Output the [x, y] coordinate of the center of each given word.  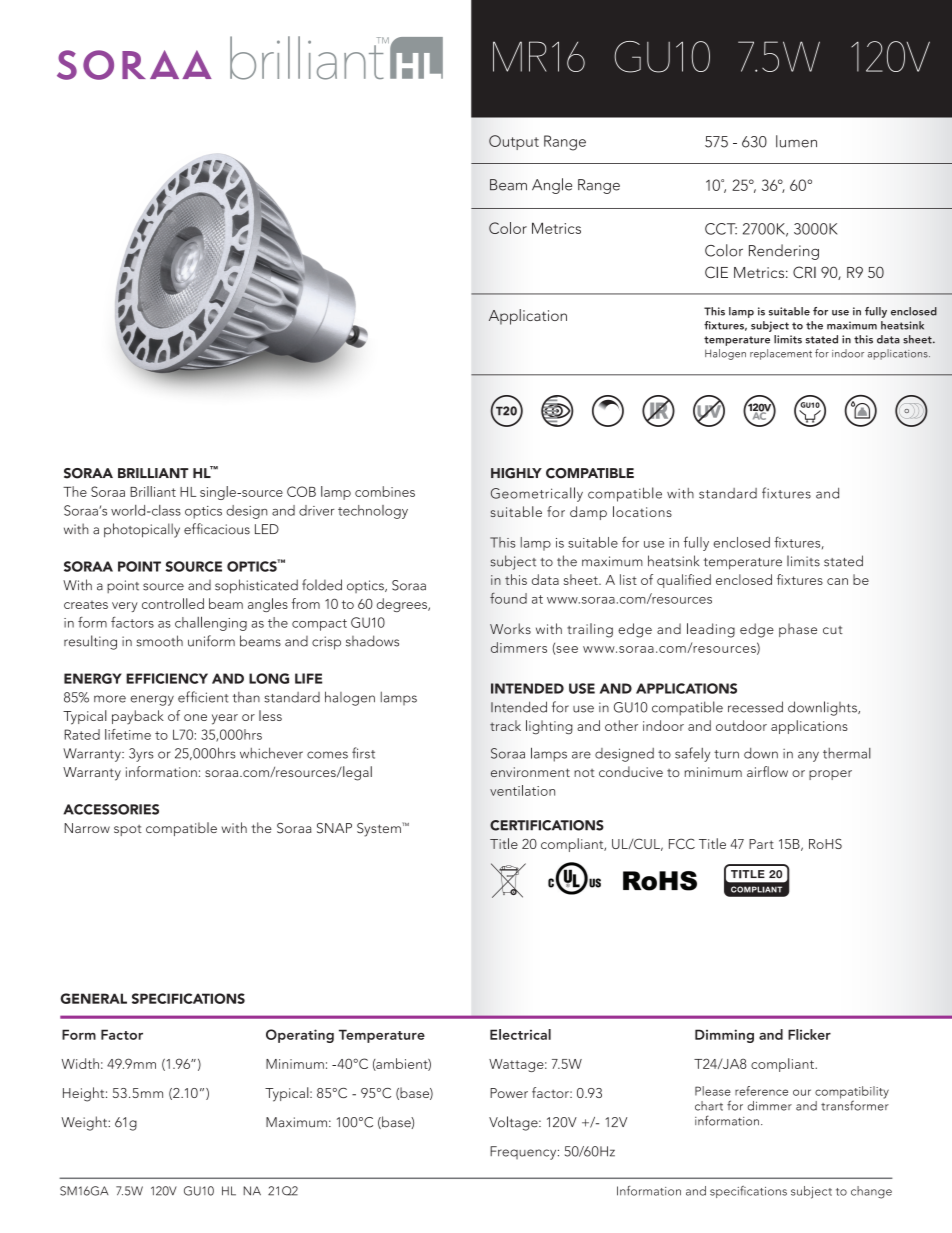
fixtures [786, 493]
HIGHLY [516, 473]
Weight [85, 1123]
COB [301, 491]
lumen [796, 141]
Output [514, 142]
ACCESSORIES [111, 809]
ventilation [522, 790]
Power [509, 1093]
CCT [721, 229]
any [808, 756]
